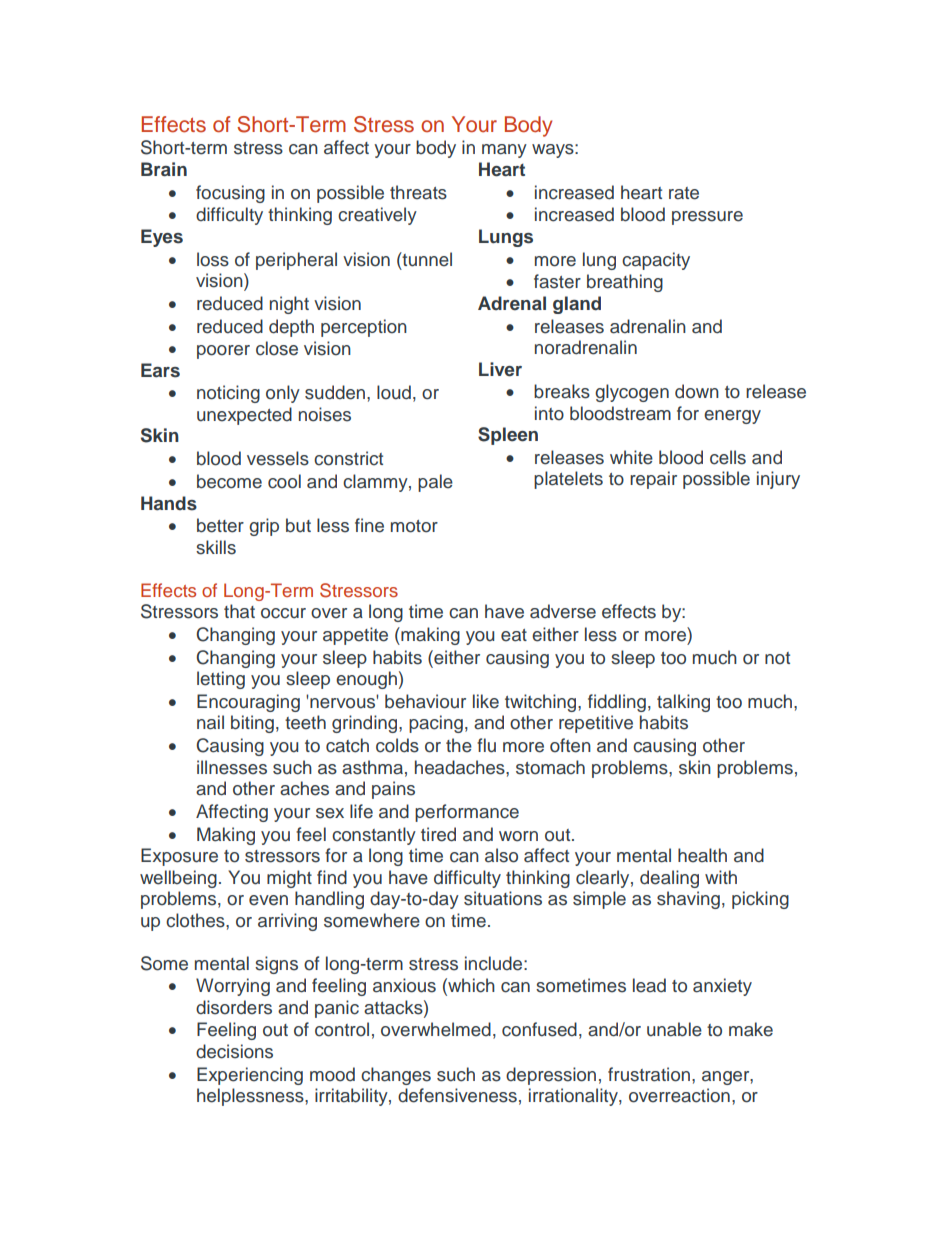  Describe the element at coordinates (223, 352) in the screenshot. I see `poorer` at that location.
